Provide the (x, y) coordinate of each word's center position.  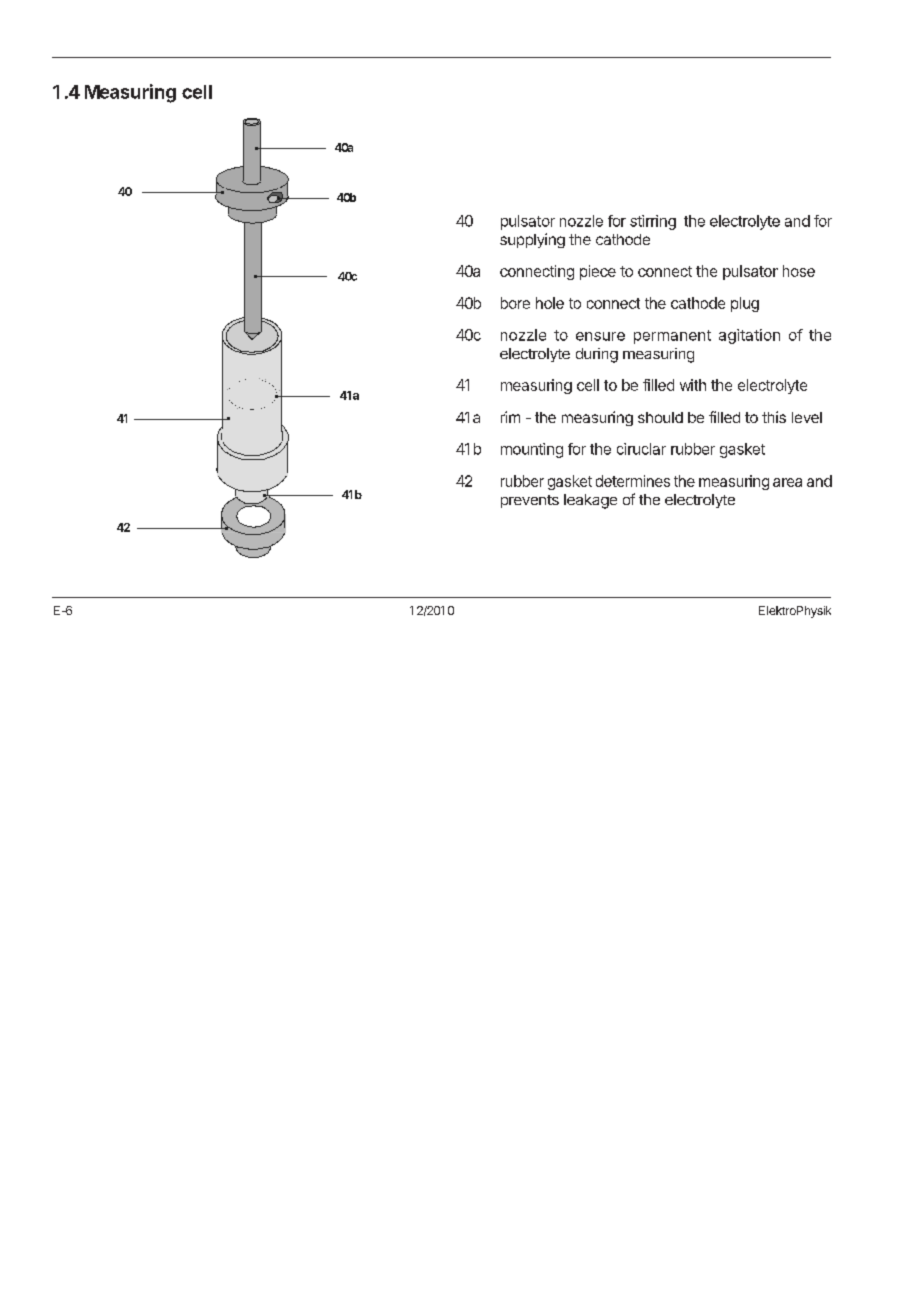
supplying (532, 240)
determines (633, 481)
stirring (653, 222)
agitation (749, 336)
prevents (530, 501)
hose (799, 271)
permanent (672, 337)
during (597, 355)
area (787, 482)
